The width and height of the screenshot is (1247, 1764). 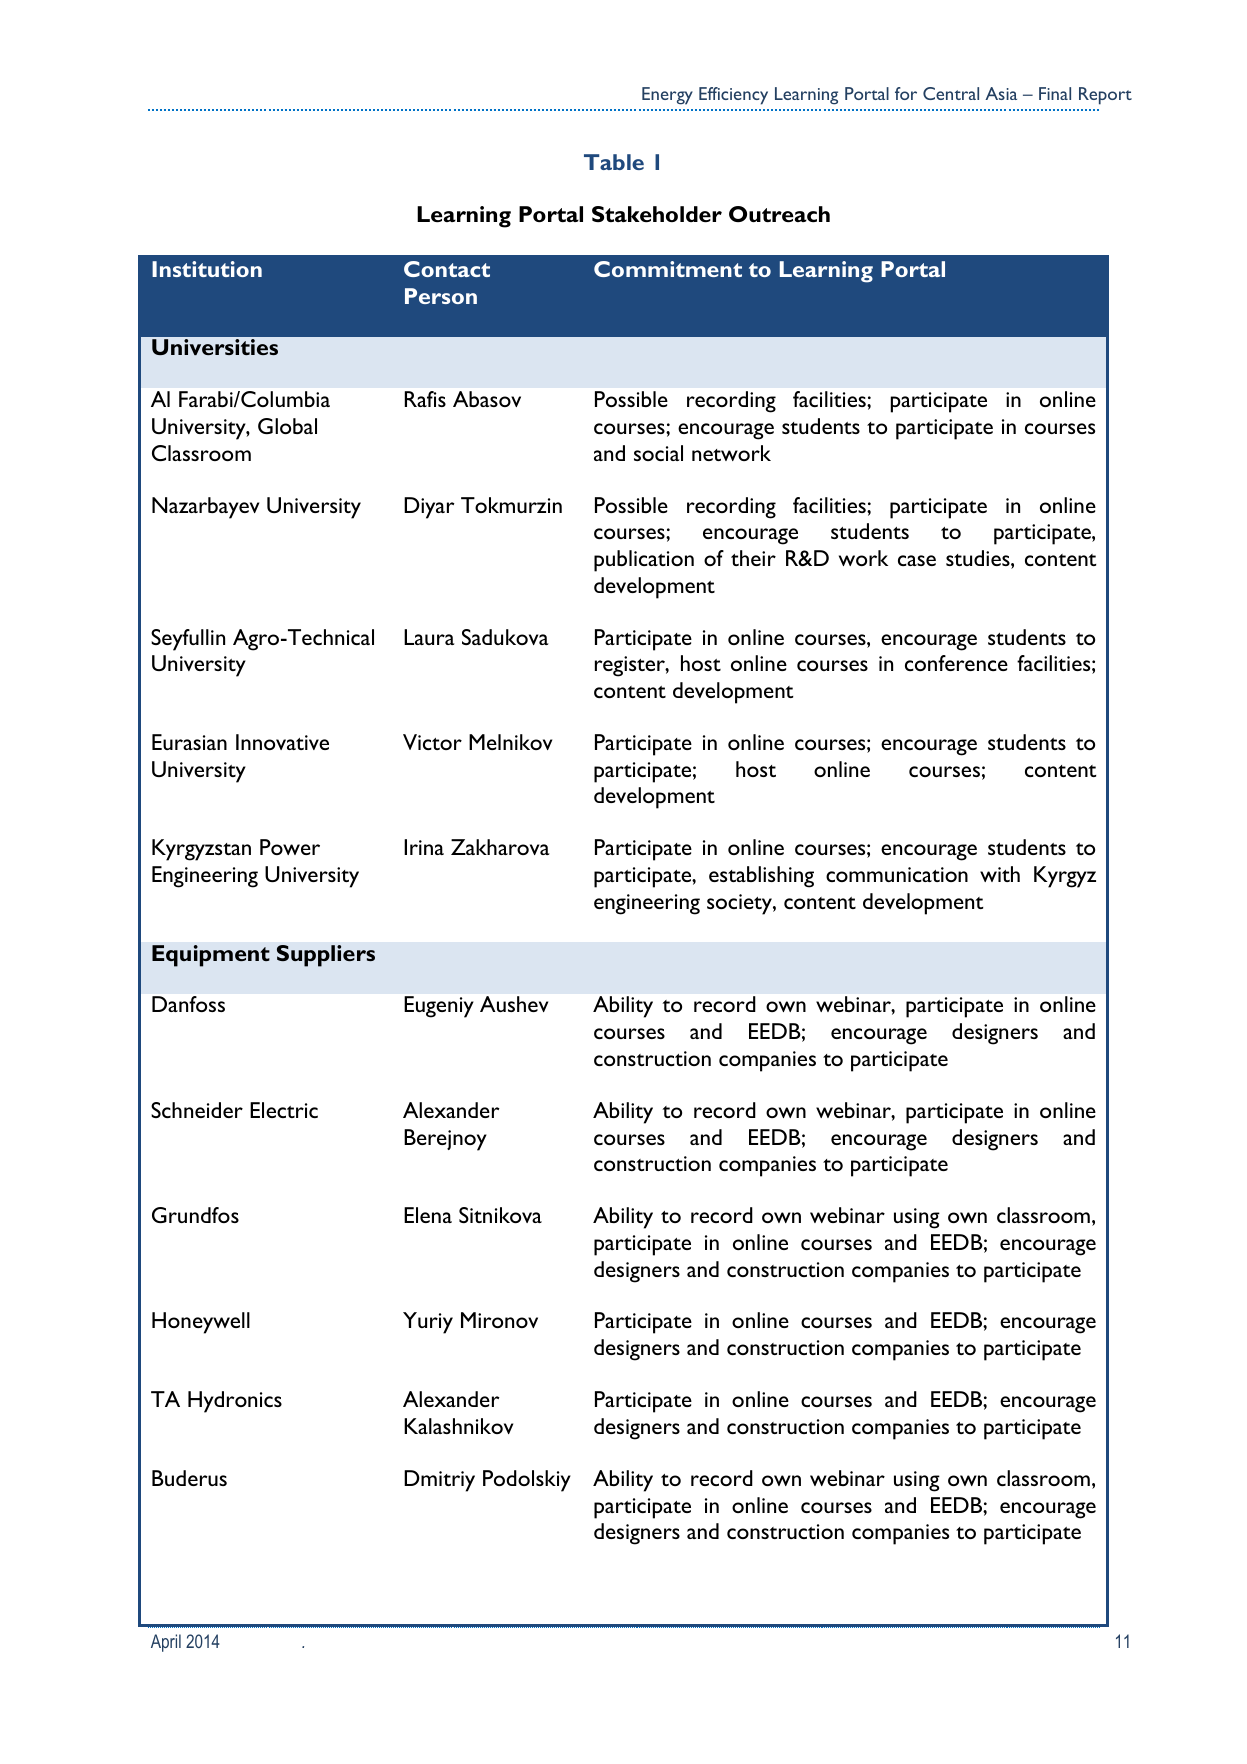 What do you see at coordinates (614, 162) in the screenshot?
I see `Table` at bounding box center [614, 162].
